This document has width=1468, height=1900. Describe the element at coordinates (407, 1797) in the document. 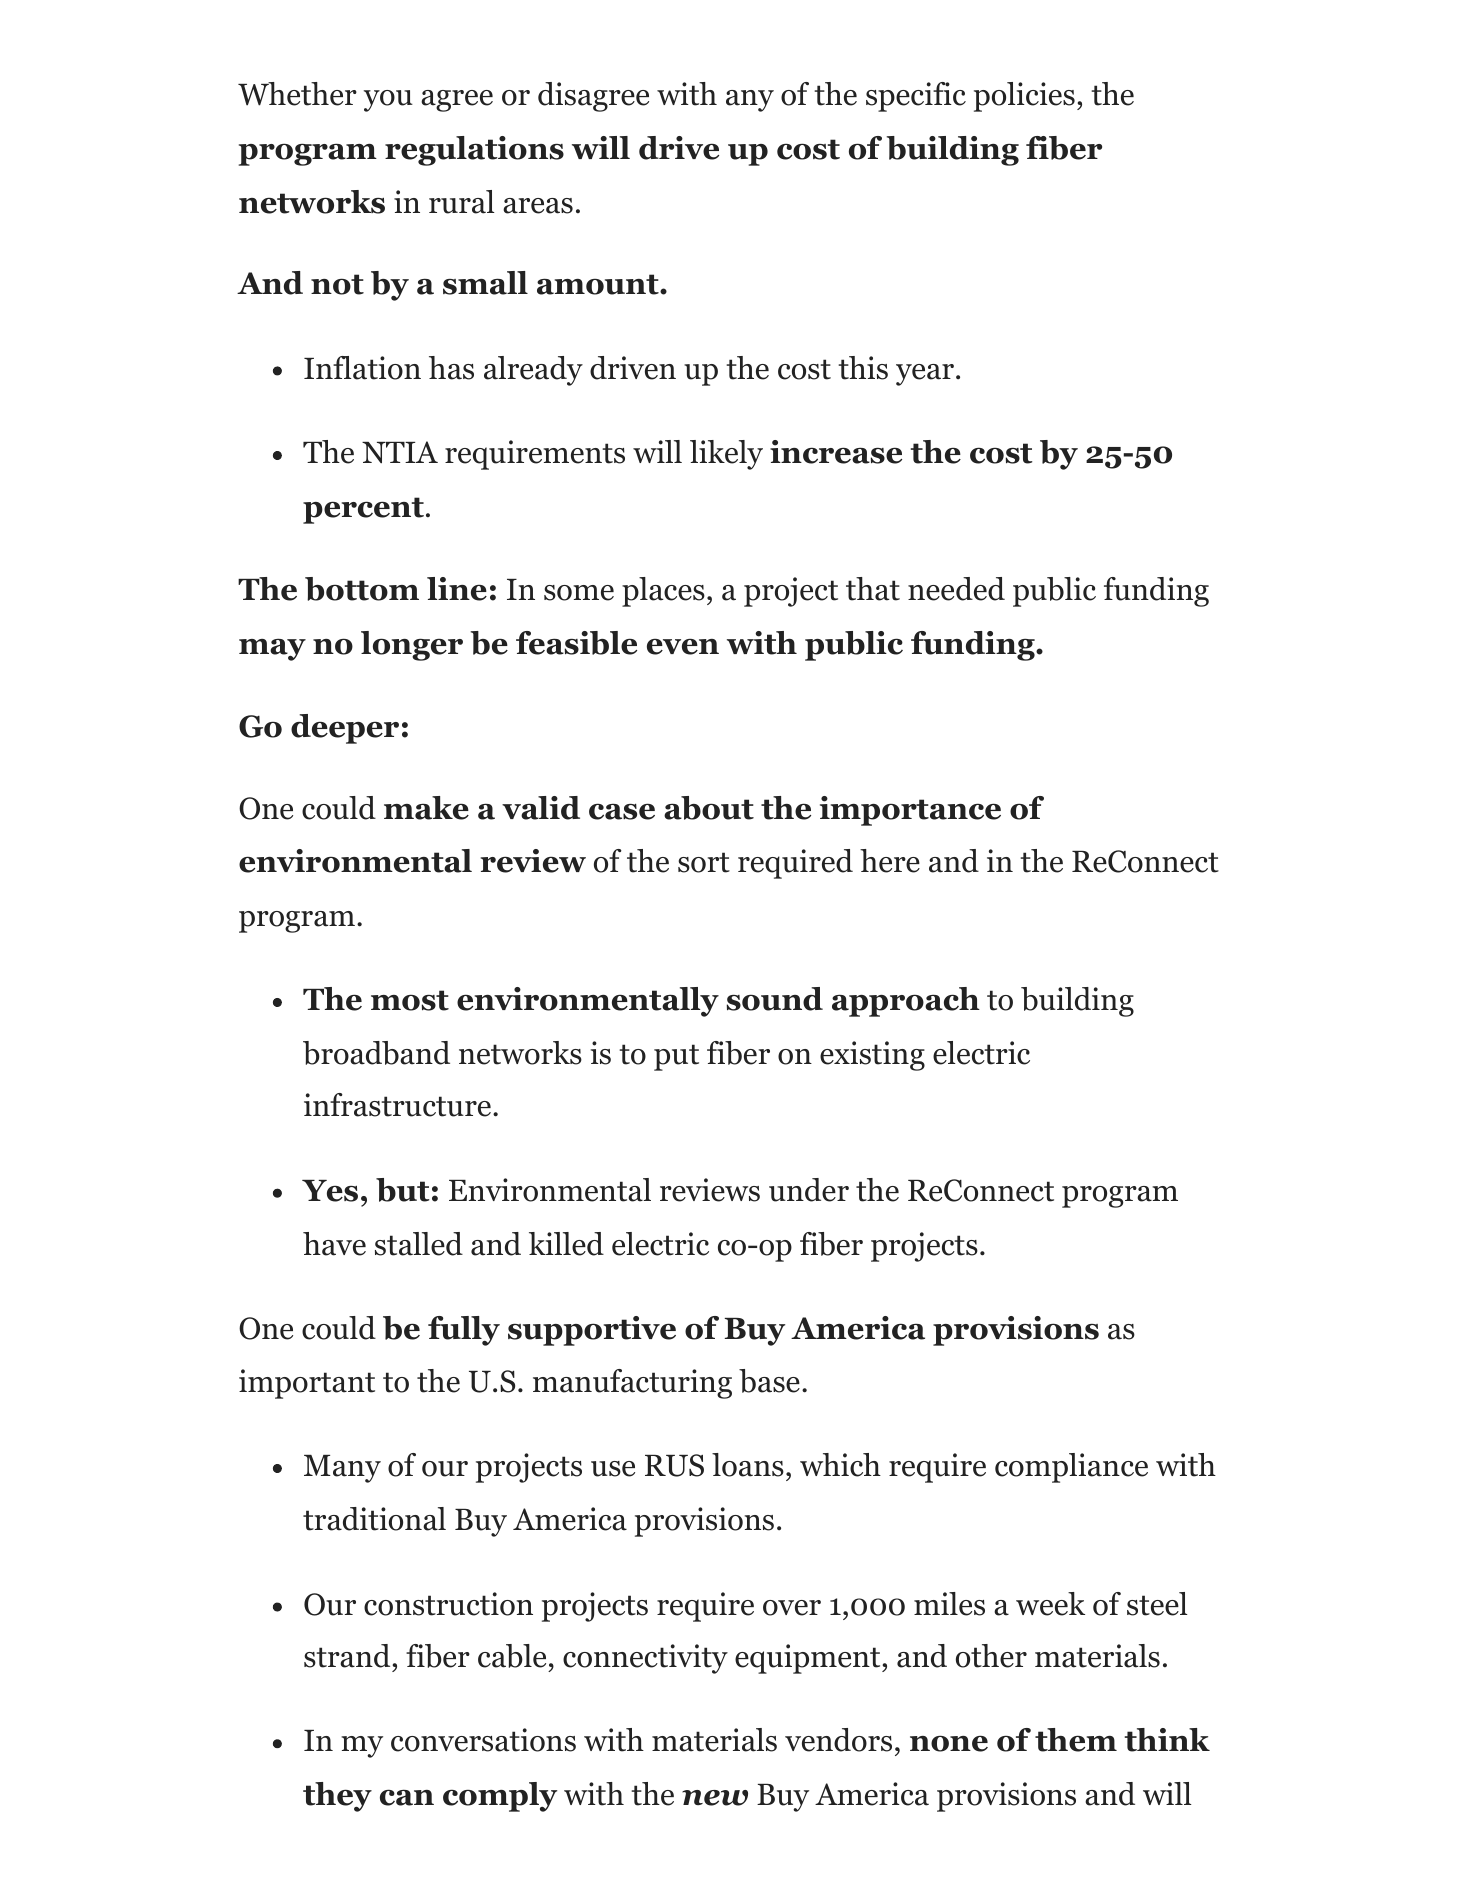

I see `can` at that location.
